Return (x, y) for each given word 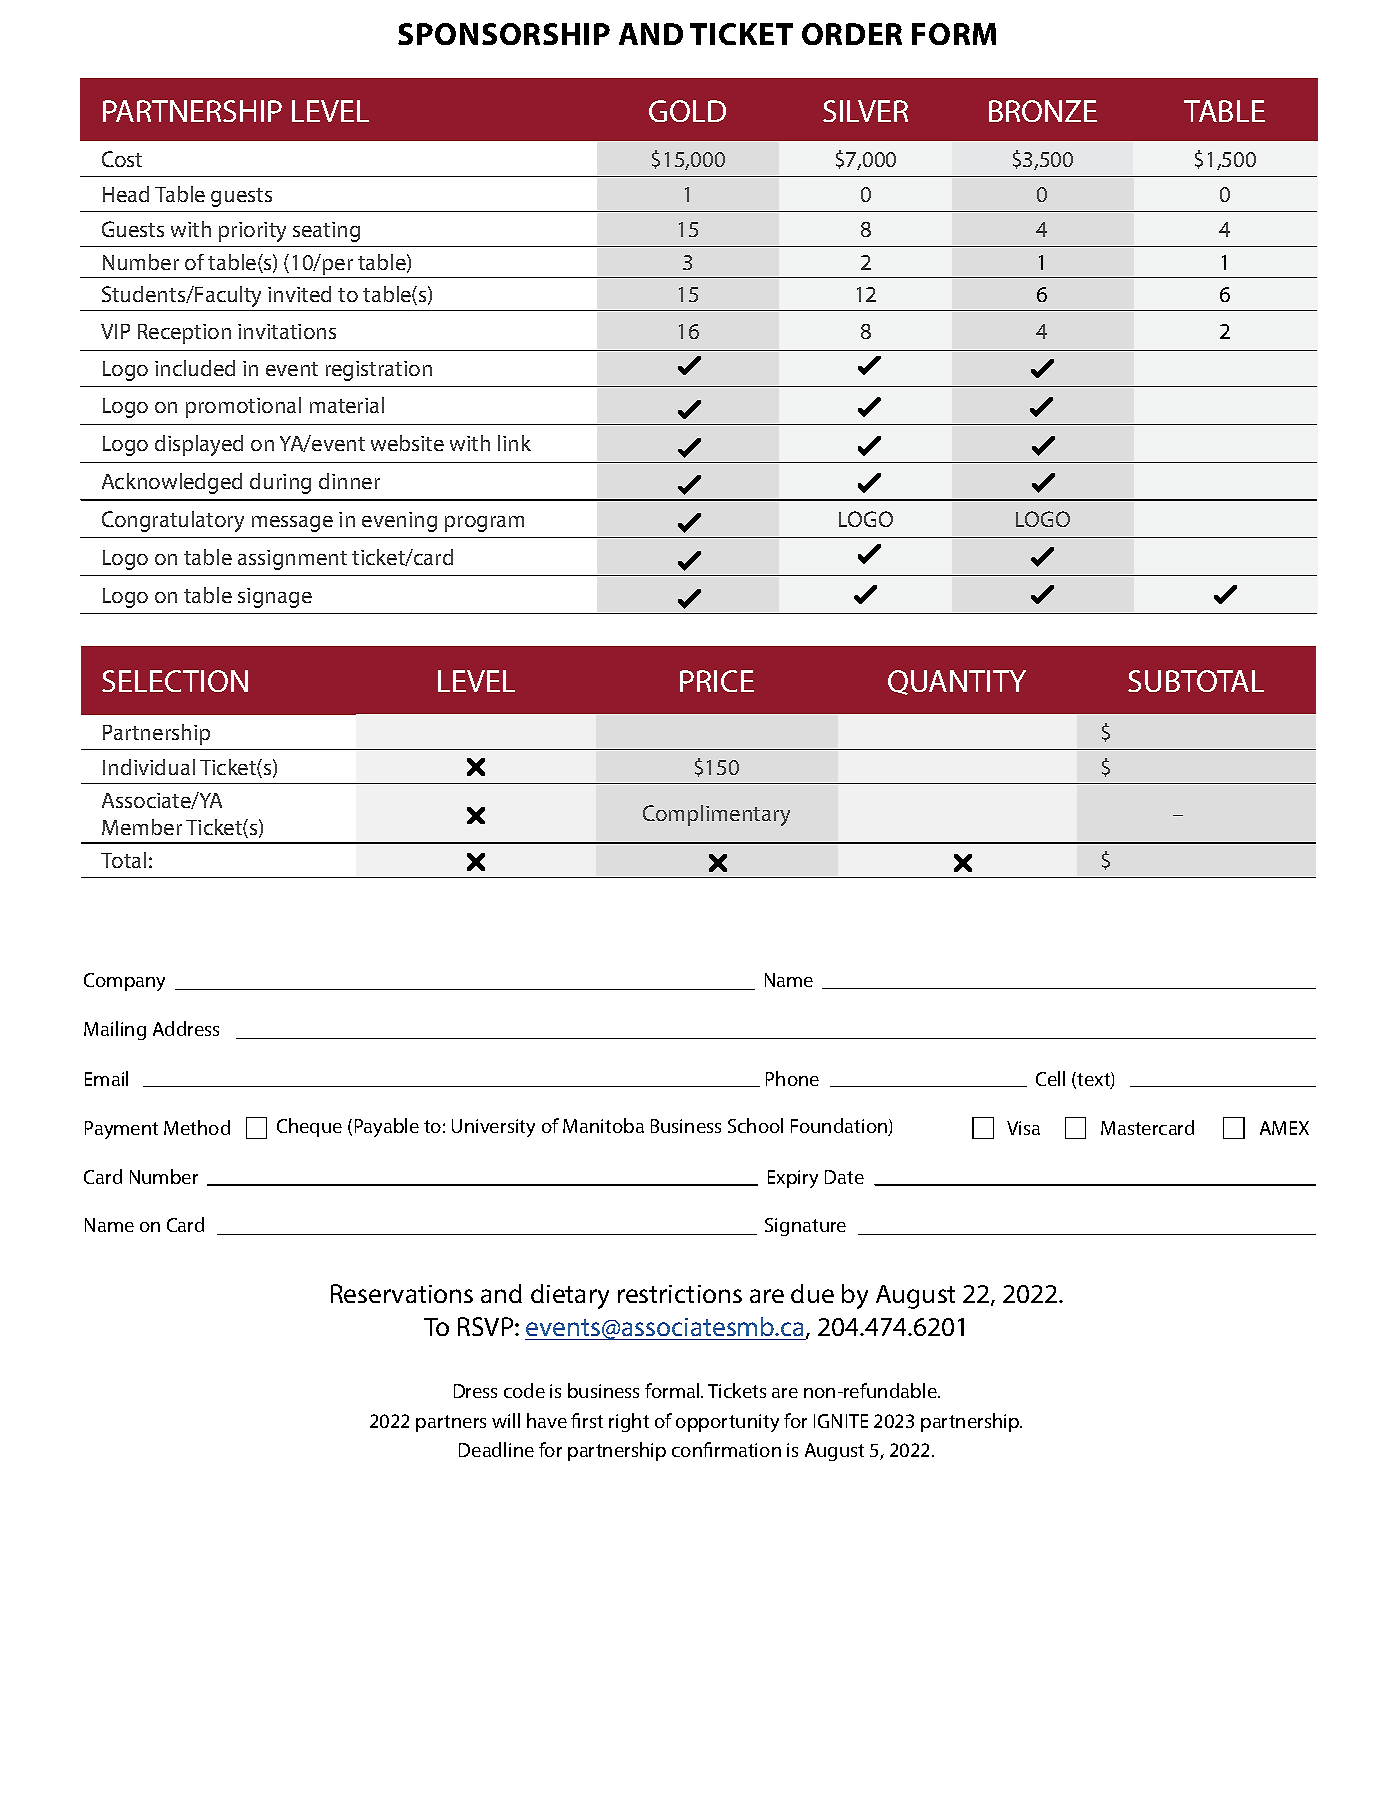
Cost (122, 159)
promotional (243, 407)
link (514, 443)
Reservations (402, 1293)
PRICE (717, 681)
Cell (1050, 1078)
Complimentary (716, 815)
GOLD (687, 111)
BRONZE (1043, 111)
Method (197, 1127)
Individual (149, 767)
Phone (792, 1078)
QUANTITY (957, 682)
